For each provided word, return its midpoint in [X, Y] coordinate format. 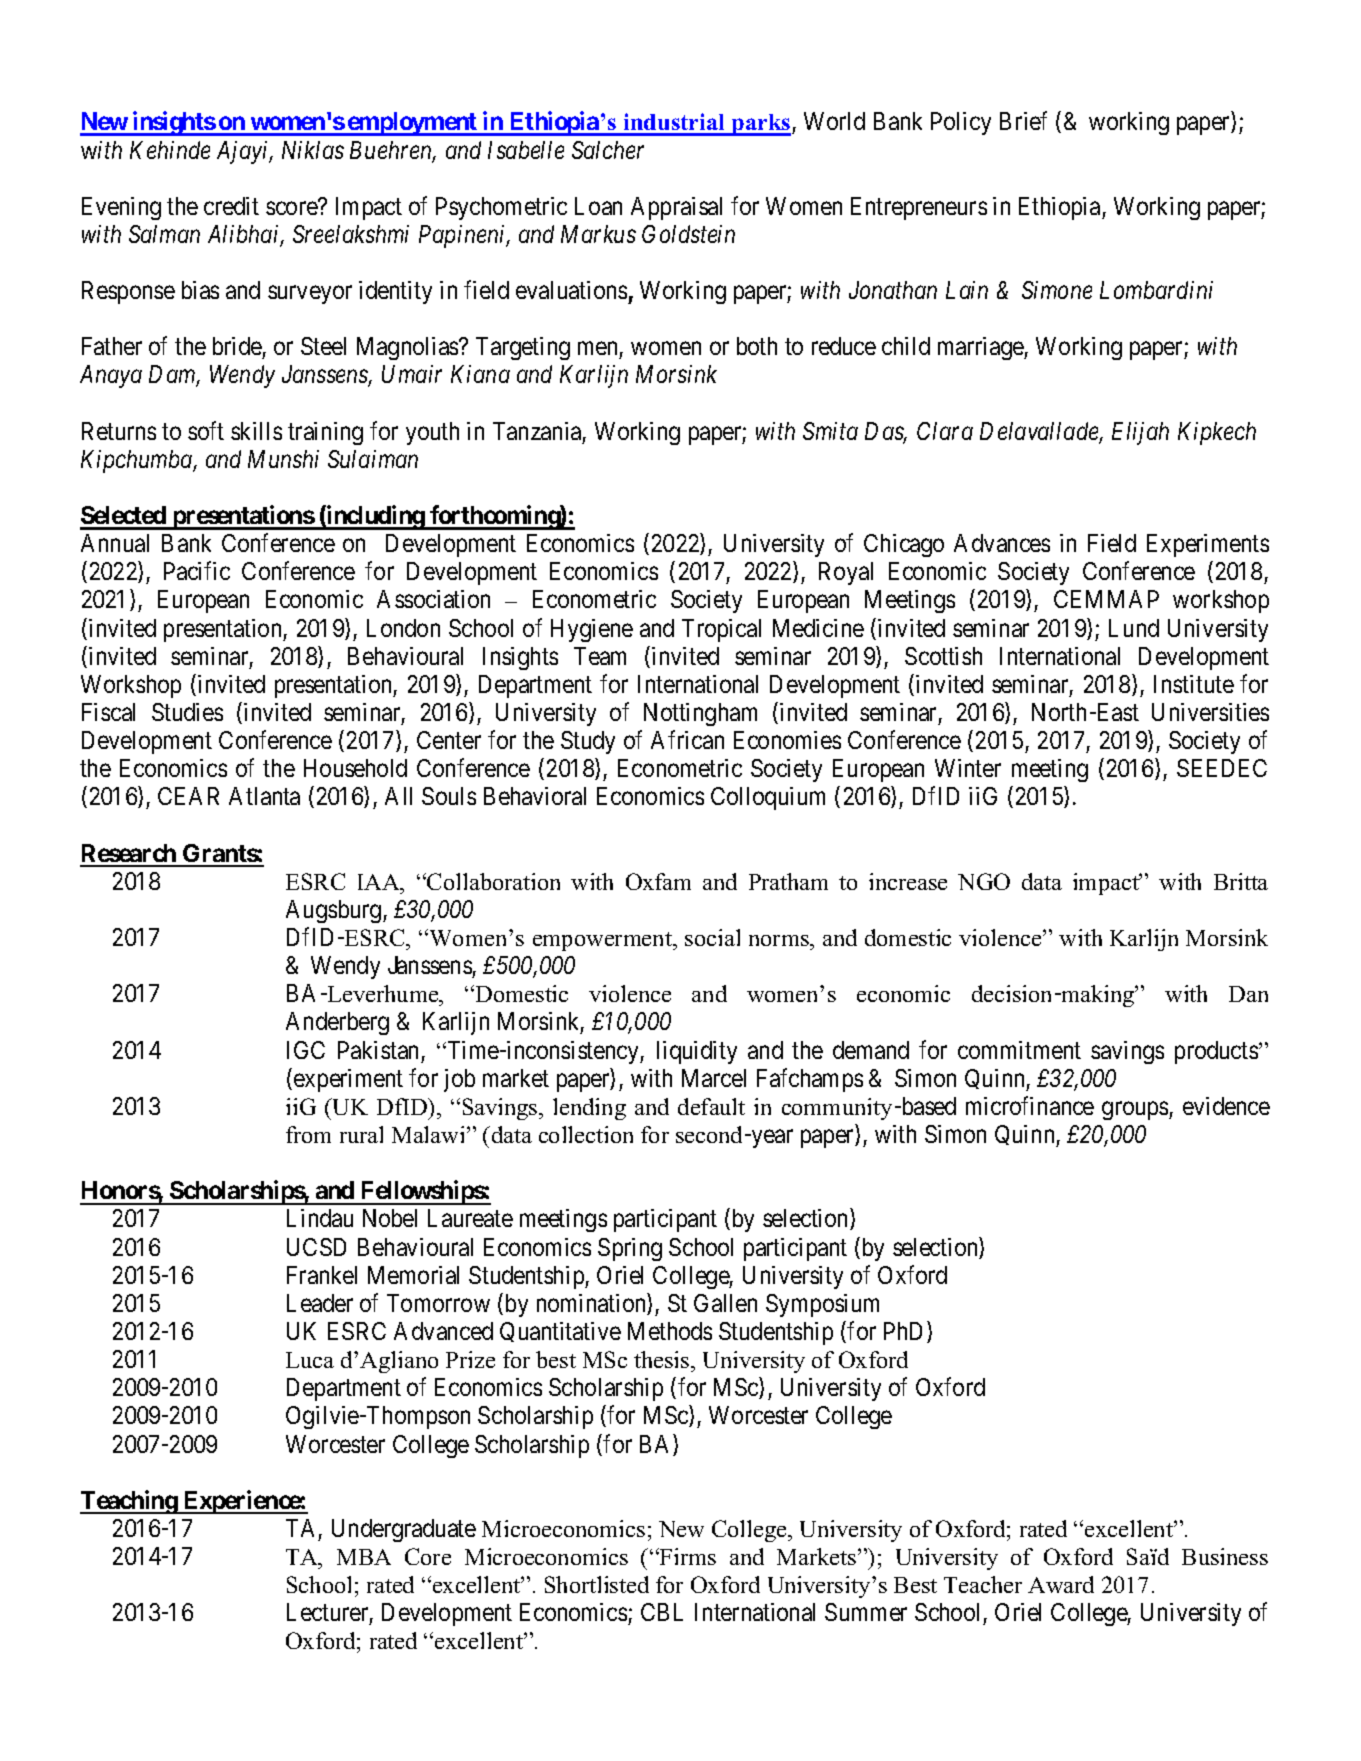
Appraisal [676, 208]
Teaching [129, 1502]
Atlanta [264, 796]
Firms [687, 1556]
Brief [1023, 121]
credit [231, 206]
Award [1061, 1584]
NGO [984, 881]
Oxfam [658, 881]
